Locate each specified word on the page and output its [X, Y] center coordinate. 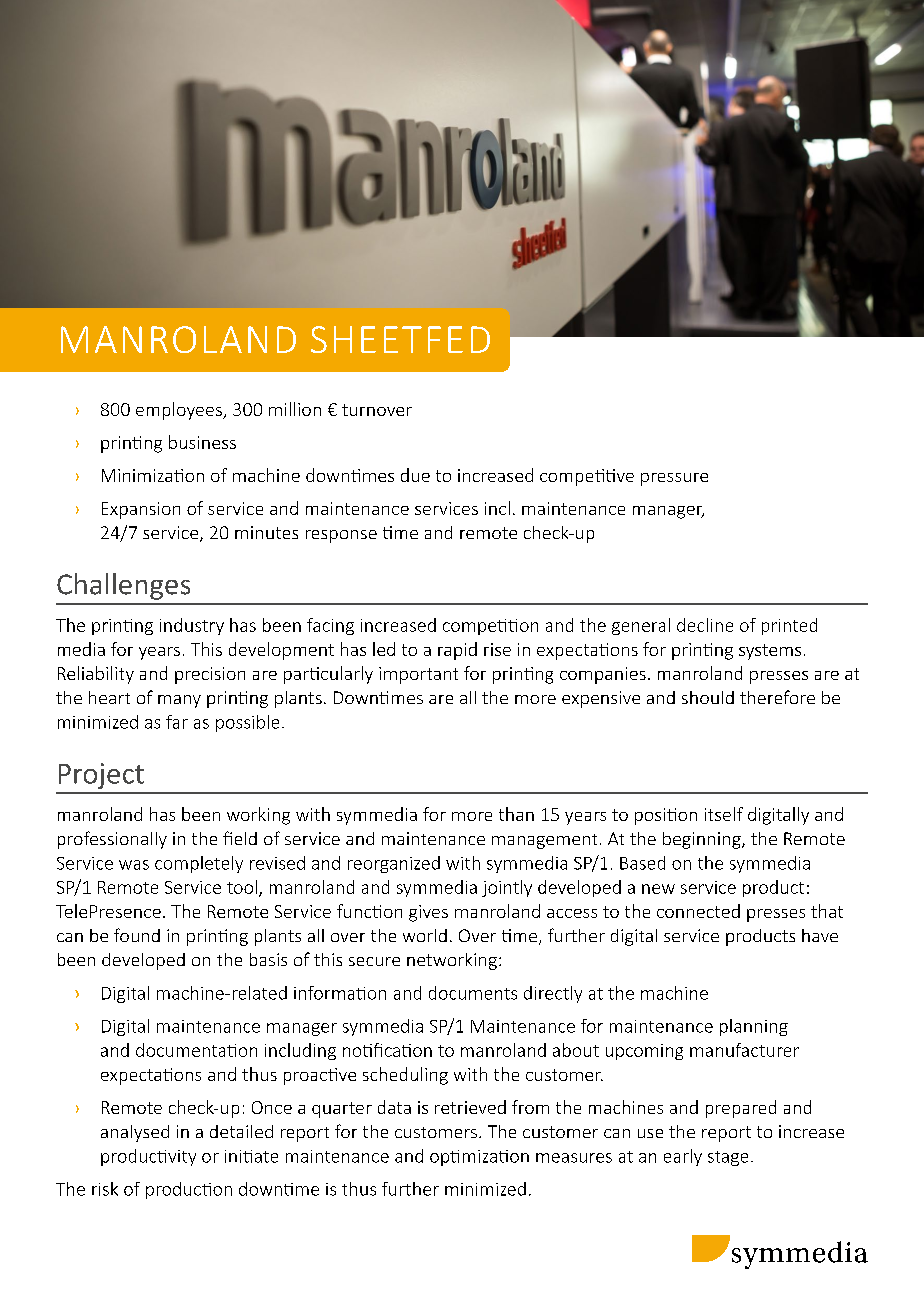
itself [724, 814]
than [516, 814]
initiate [251, 1156]
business [202, 442]
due [415, 475]
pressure [674, 479]
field [240, 838]
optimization [479, 1158]
